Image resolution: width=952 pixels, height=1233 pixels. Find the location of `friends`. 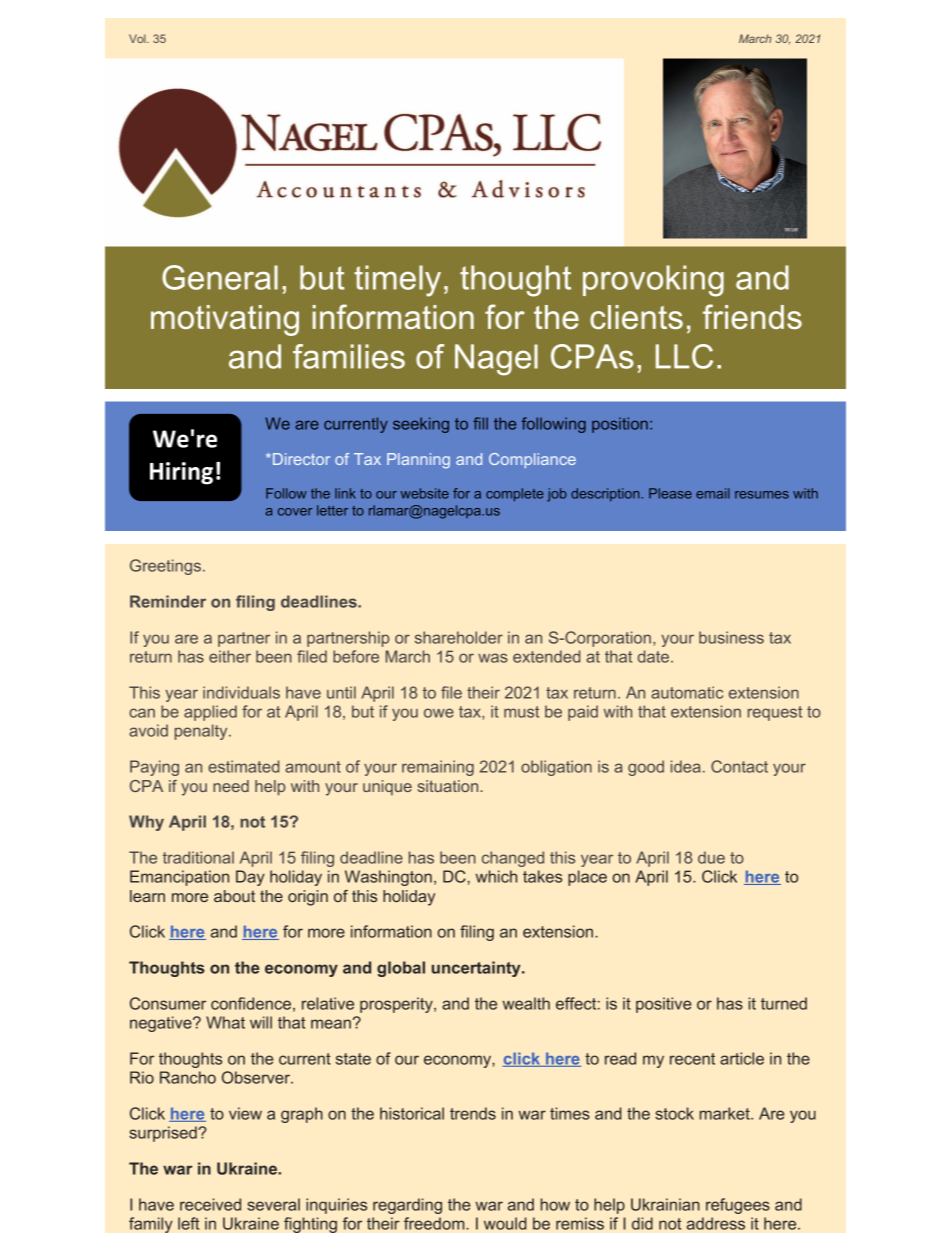

friends is located at coordinates (752, 316).
